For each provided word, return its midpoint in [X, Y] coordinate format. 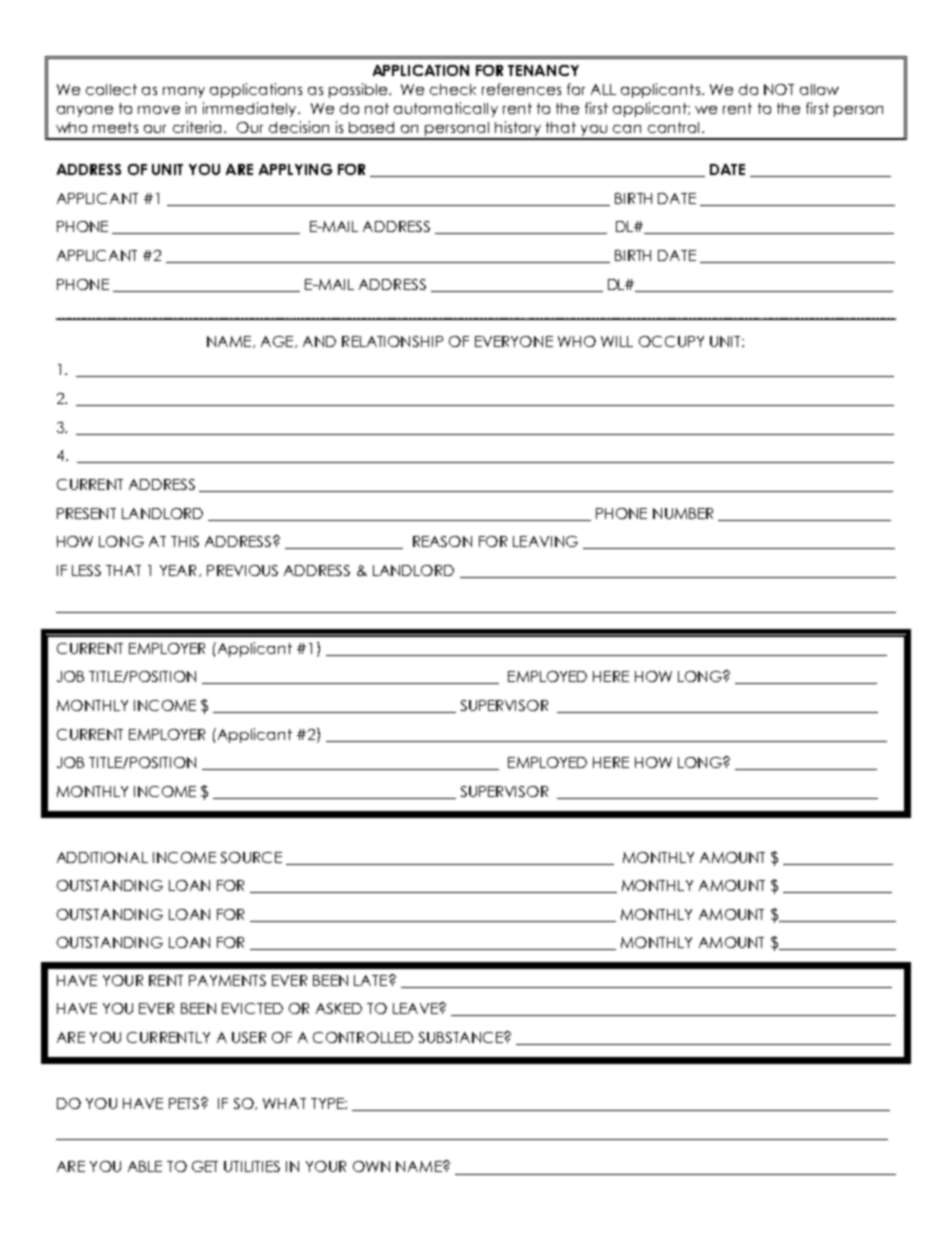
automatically [446, 109]
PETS [185, 1103]
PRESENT [86, 513]
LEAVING [545, 541]
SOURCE [251, 857]
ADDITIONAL [102, 857]
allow [819, 89]
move [159, 110]
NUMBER [683, 513]
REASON [442, 541]
